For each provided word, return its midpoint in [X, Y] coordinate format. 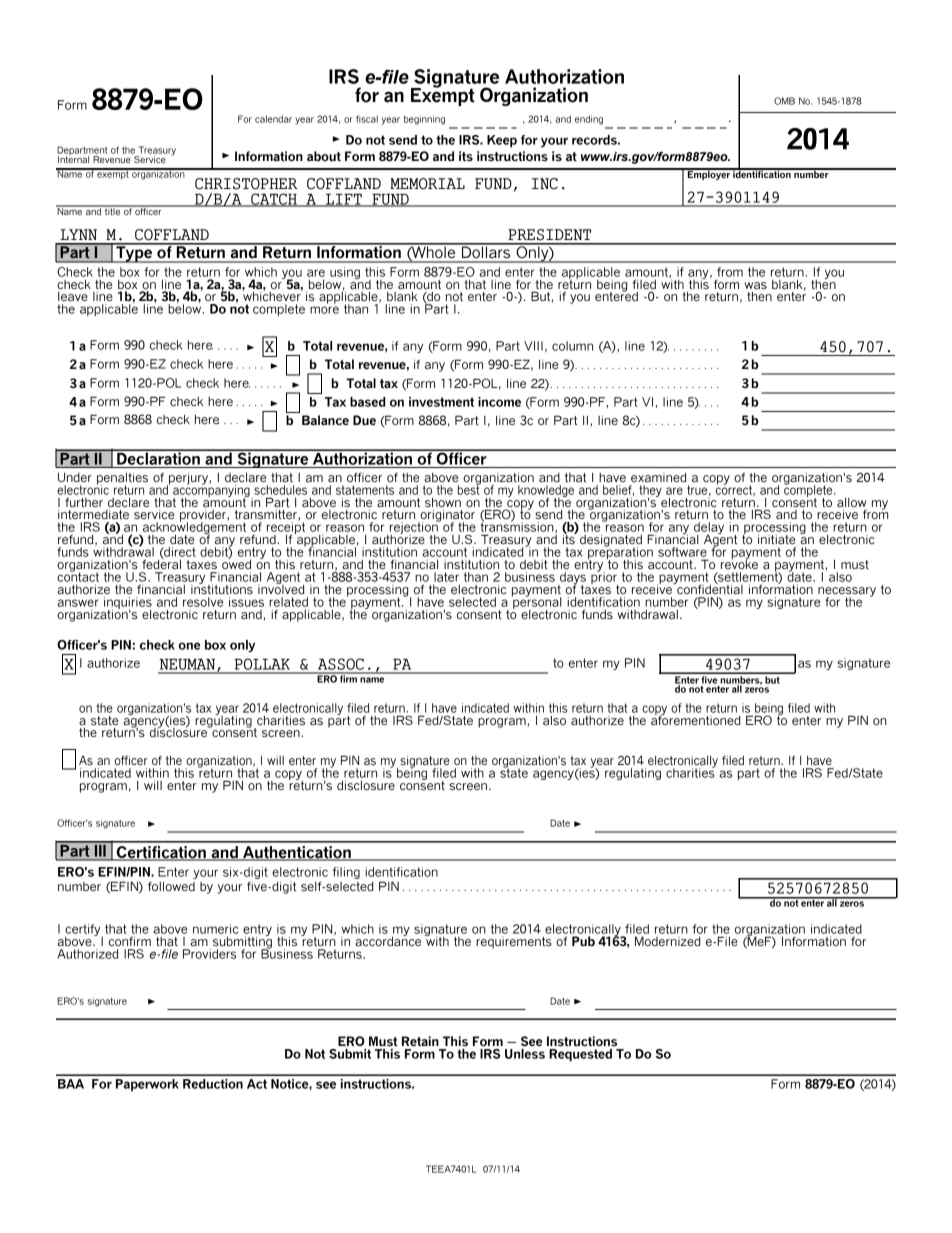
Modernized [668, 941]
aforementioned [696, 719]
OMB [784, 101]
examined [659, 477]
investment [441, 402]
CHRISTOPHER [246, 184]
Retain [420, 1041]
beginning [424, 120]
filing [346, 873]
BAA [71, 1084]
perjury [188, 480]
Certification [161, 853]
